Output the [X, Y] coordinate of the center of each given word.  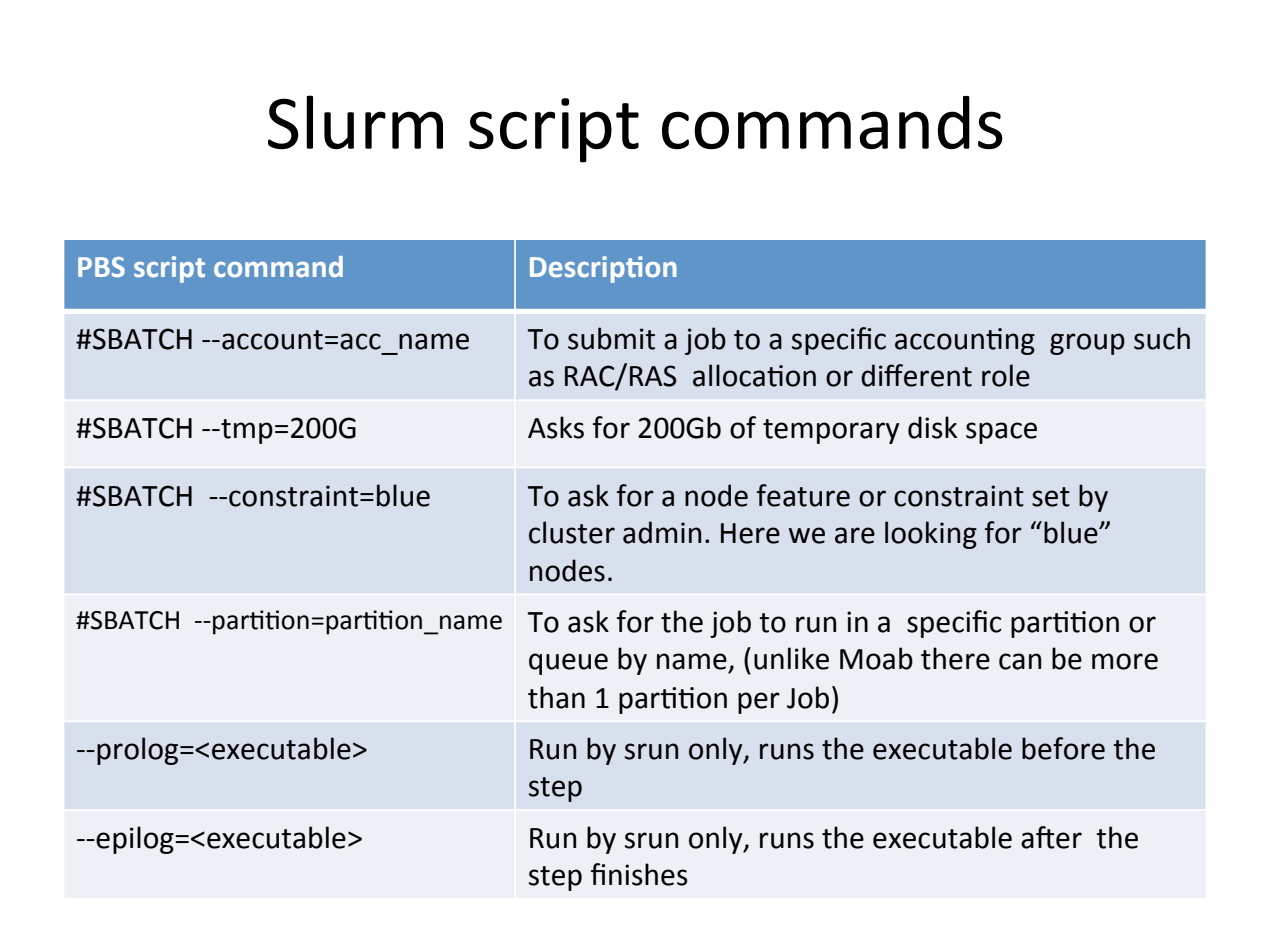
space [1001, 433]
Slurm [355, 122]
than [556, 697]
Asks [556, 427]
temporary [831, 431]
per [759, 703]
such [1162, 338]
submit [611, 338]
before [1063, 748]
